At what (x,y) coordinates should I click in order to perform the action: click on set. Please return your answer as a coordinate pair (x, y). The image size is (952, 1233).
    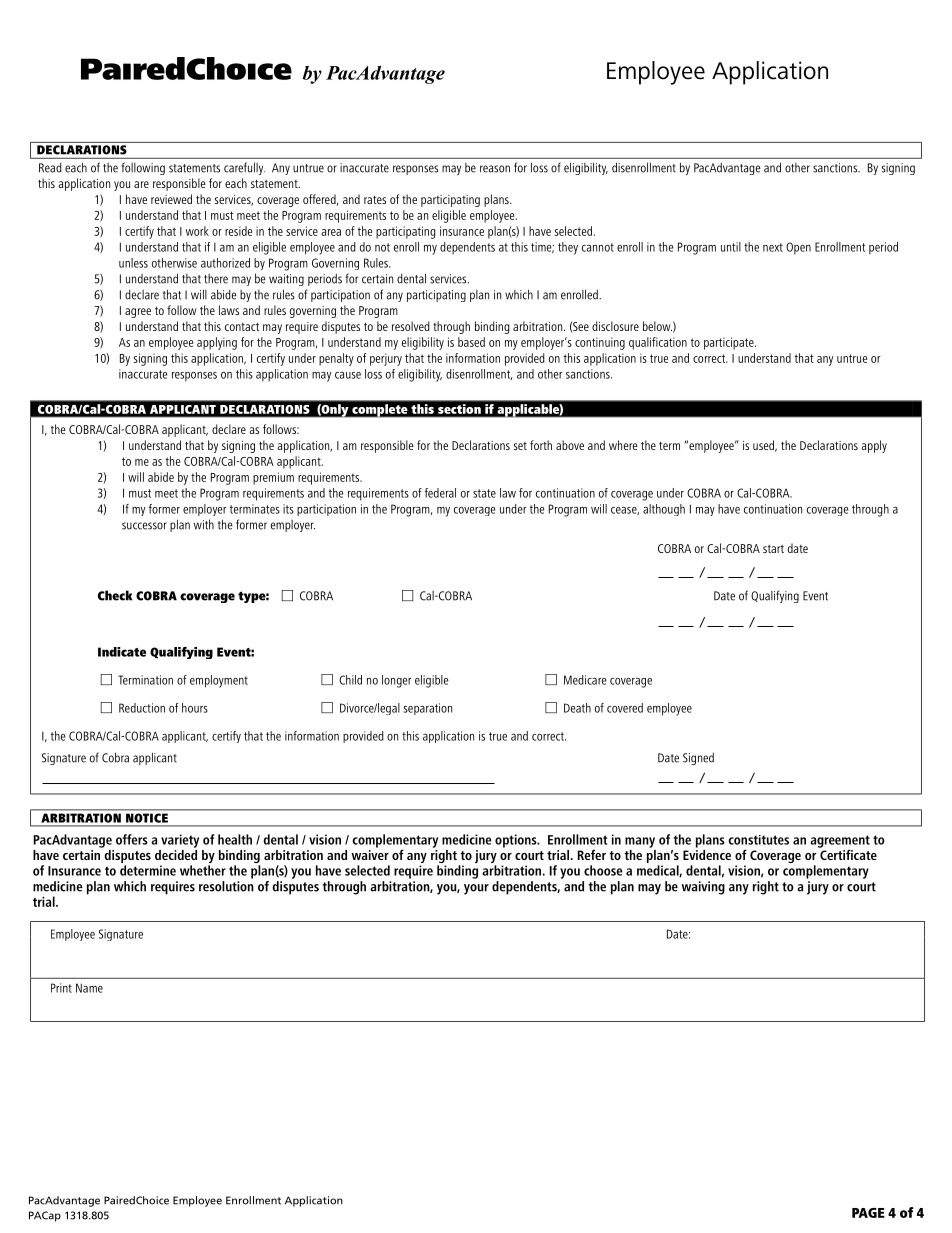
    Looking at the image, I should click on (520, 446).
